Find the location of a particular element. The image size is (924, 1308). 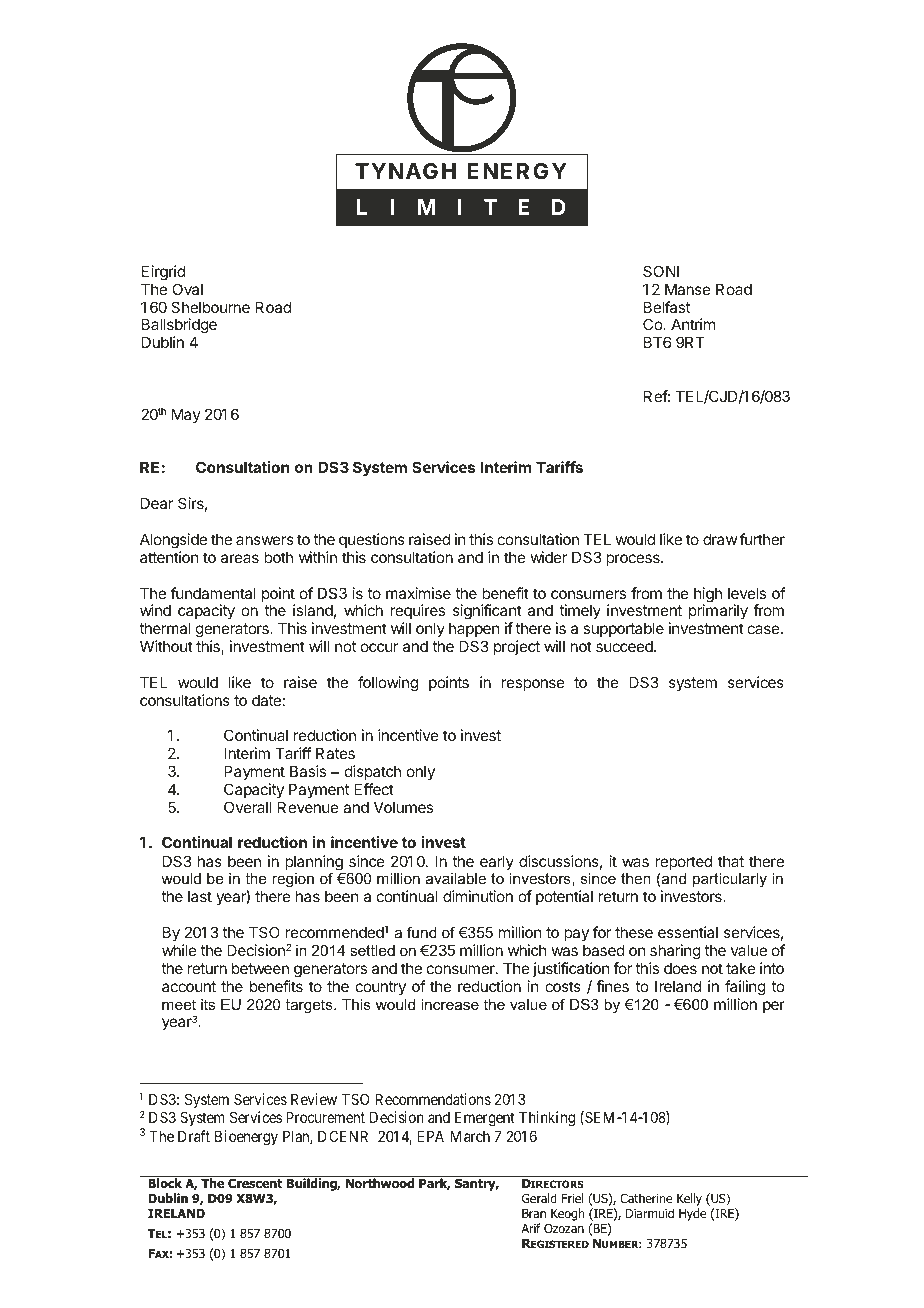

March is located at coordinates (470, 1136).
